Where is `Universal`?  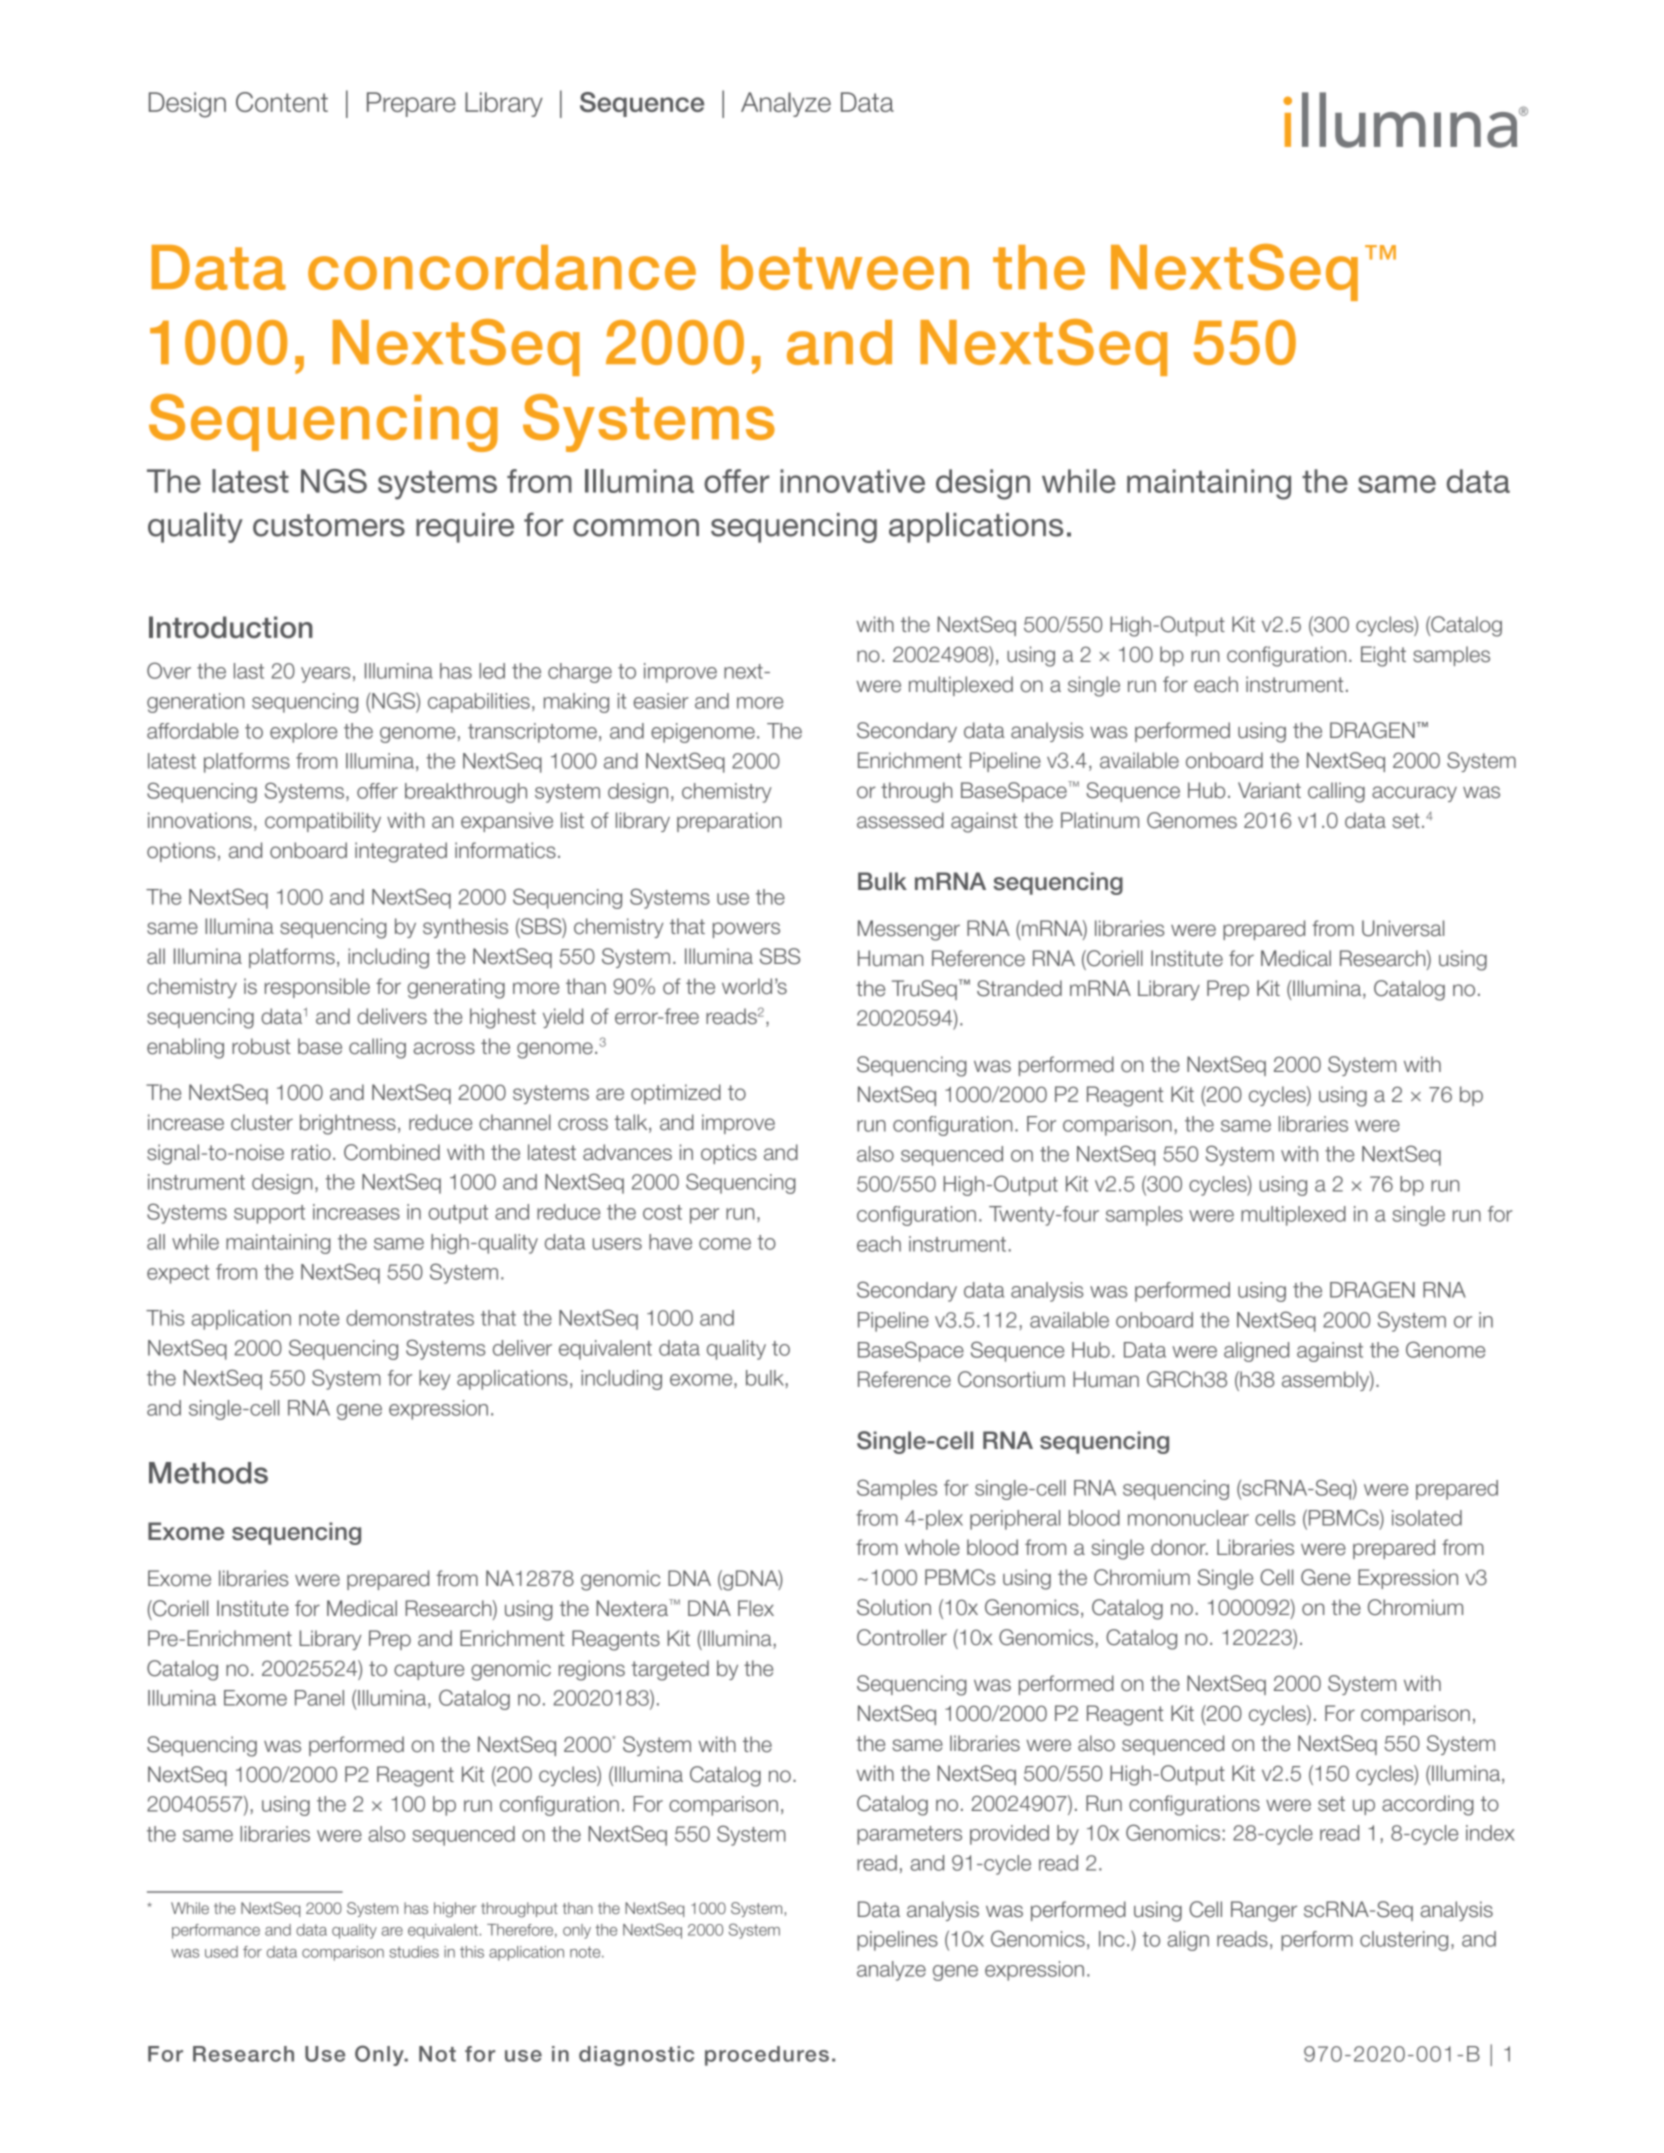
Universal is located at coordinates (1403, 928).
